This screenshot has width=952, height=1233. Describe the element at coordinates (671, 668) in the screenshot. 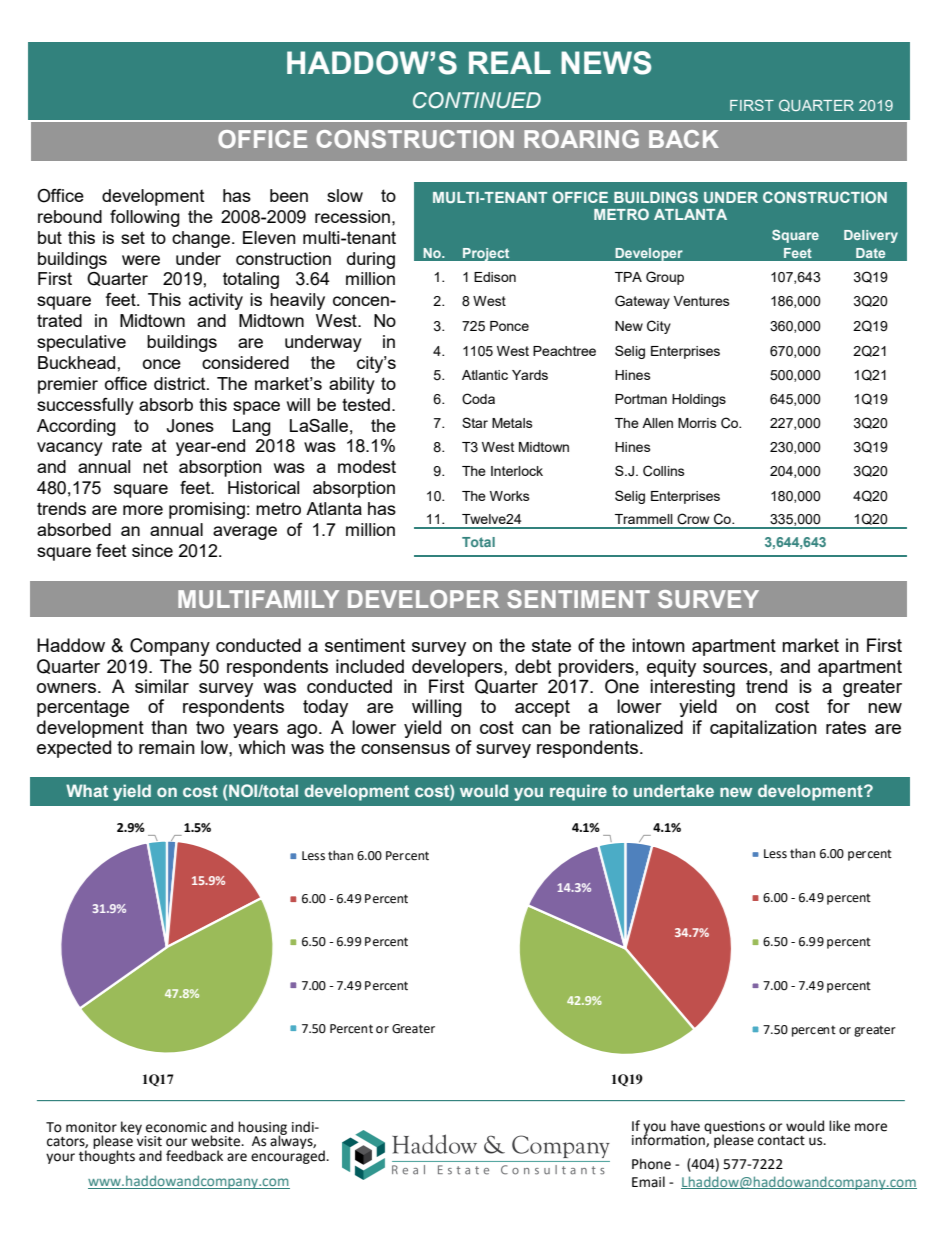

I see `equity` at that location.
